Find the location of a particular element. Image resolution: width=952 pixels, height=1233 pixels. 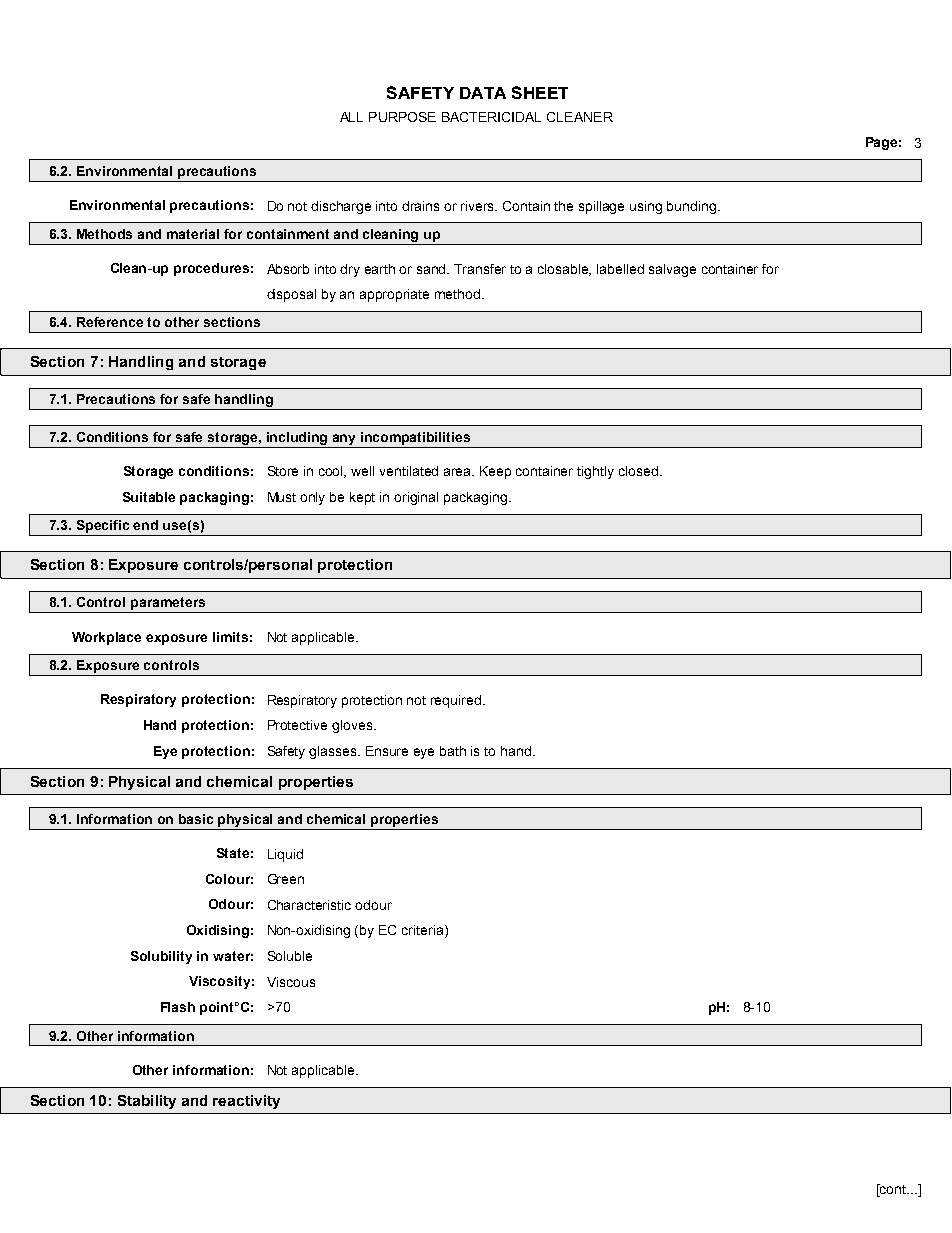

Viscous is located at coordinates (291, 982).
